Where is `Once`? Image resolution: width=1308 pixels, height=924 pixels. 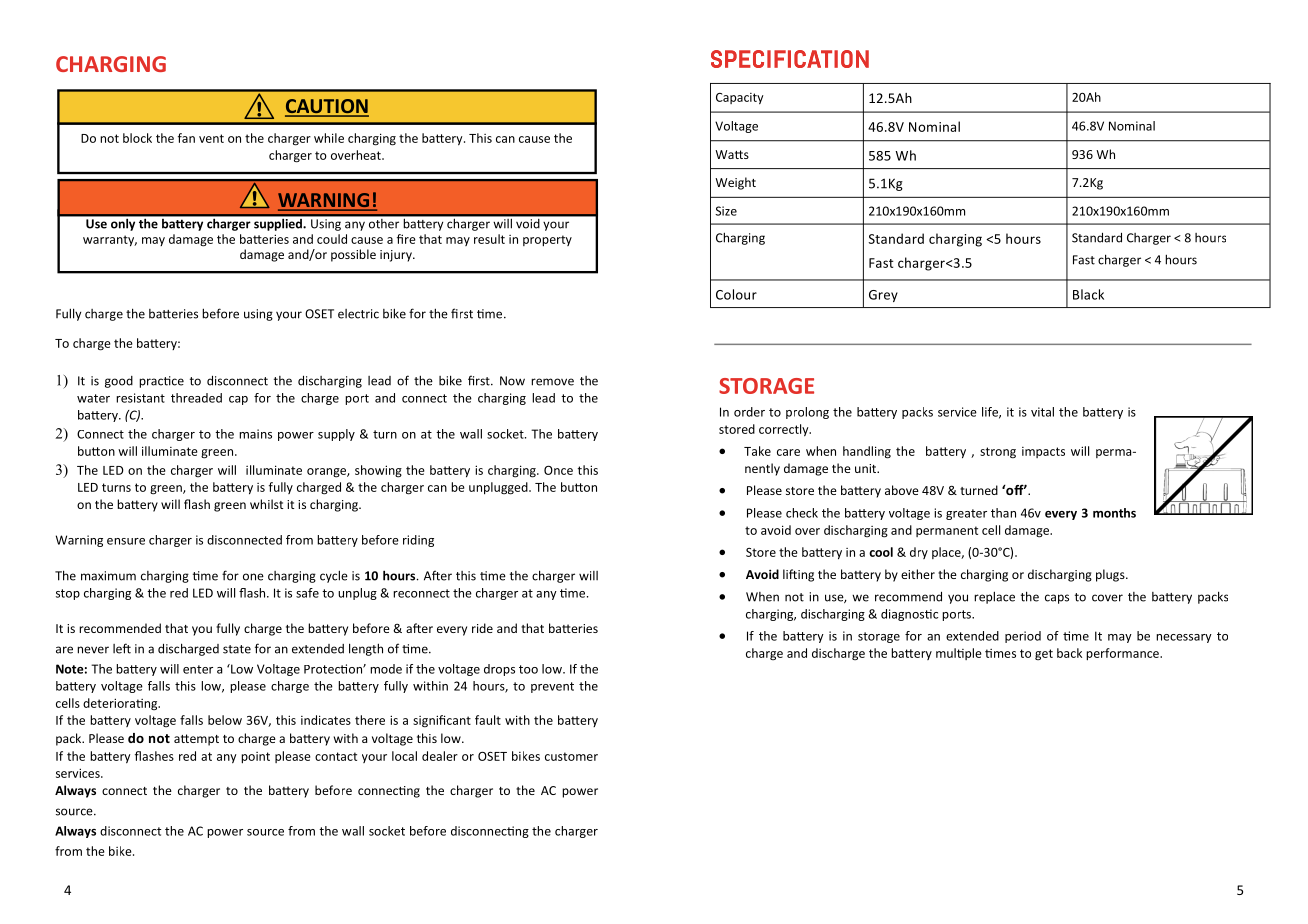
Once is located at coordinates (558, 470).
